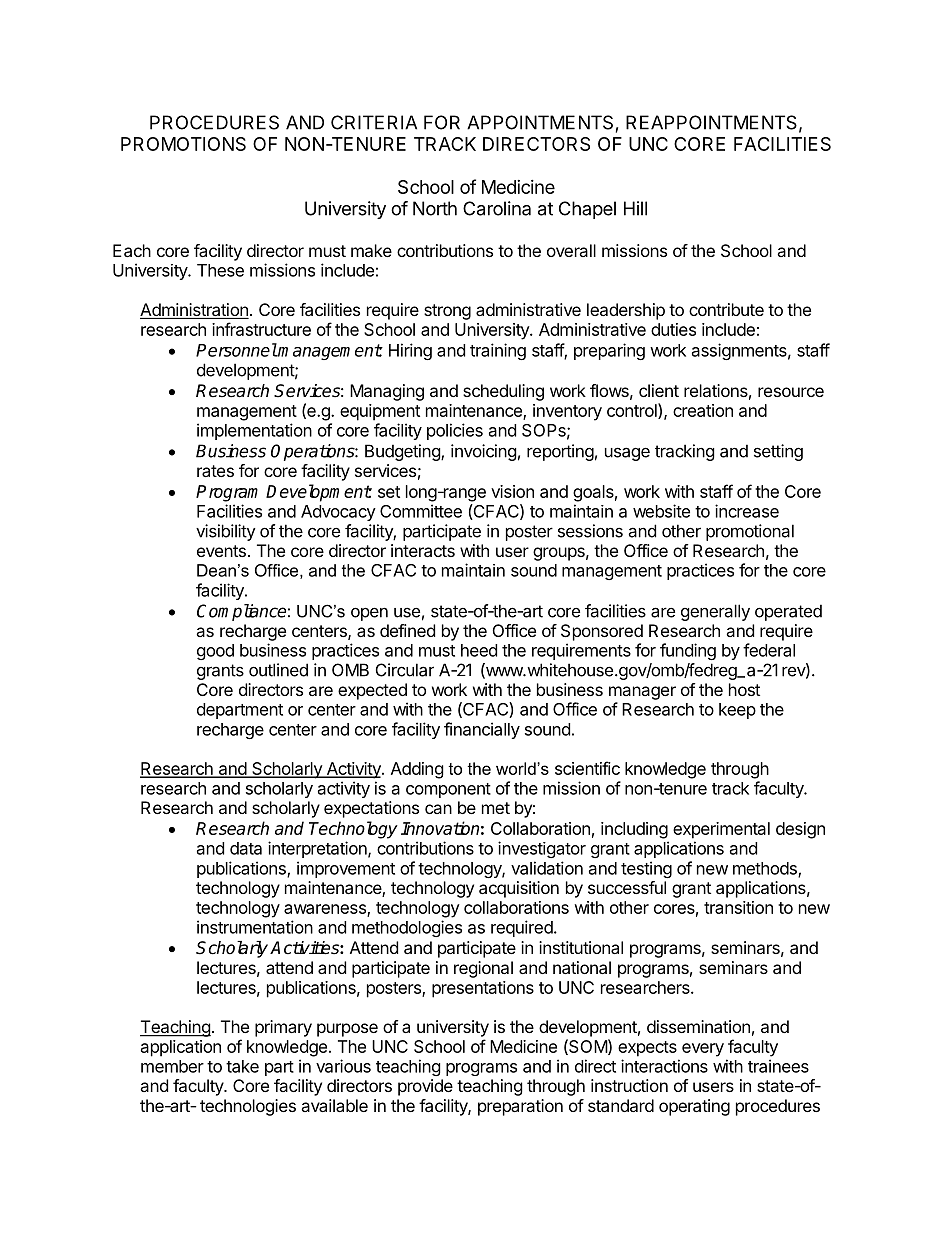 This page has height=1233, width=952. What do you see at coordinates (497, 208) in the page?
I see `Carolina` at bounding box center [497, 208].
